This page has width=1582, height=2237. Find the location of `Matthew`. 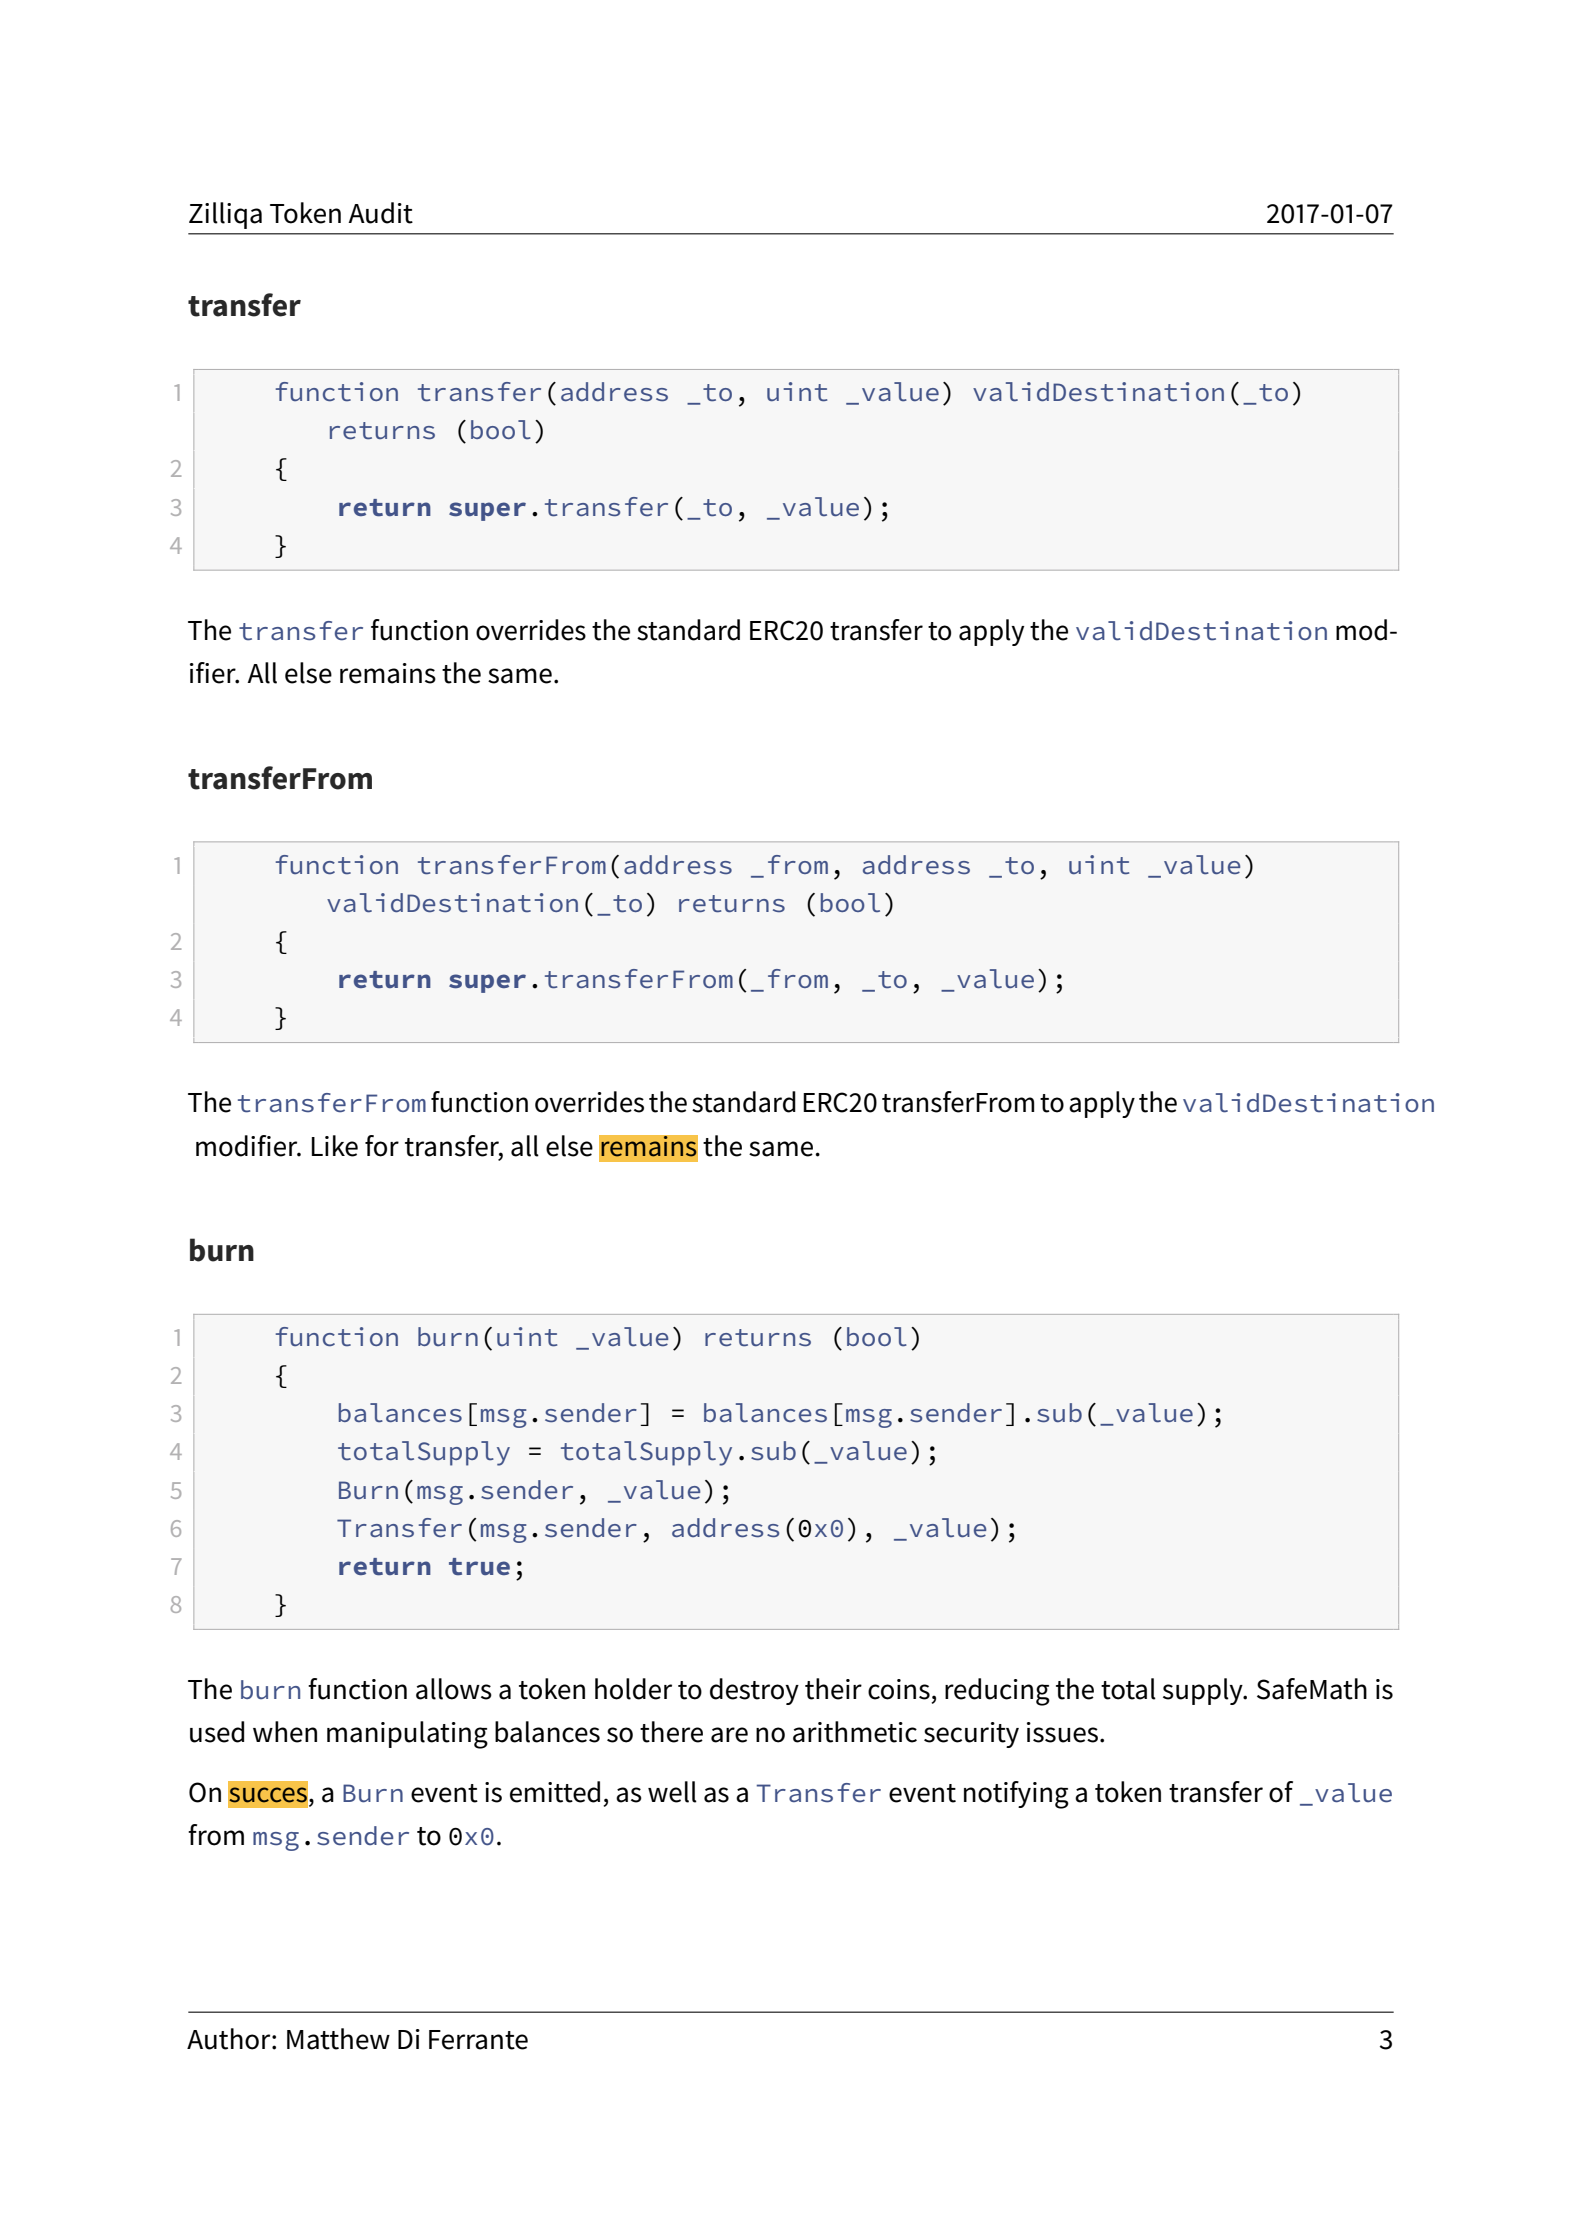

Matthew is located at coordinates (338, 2039).
